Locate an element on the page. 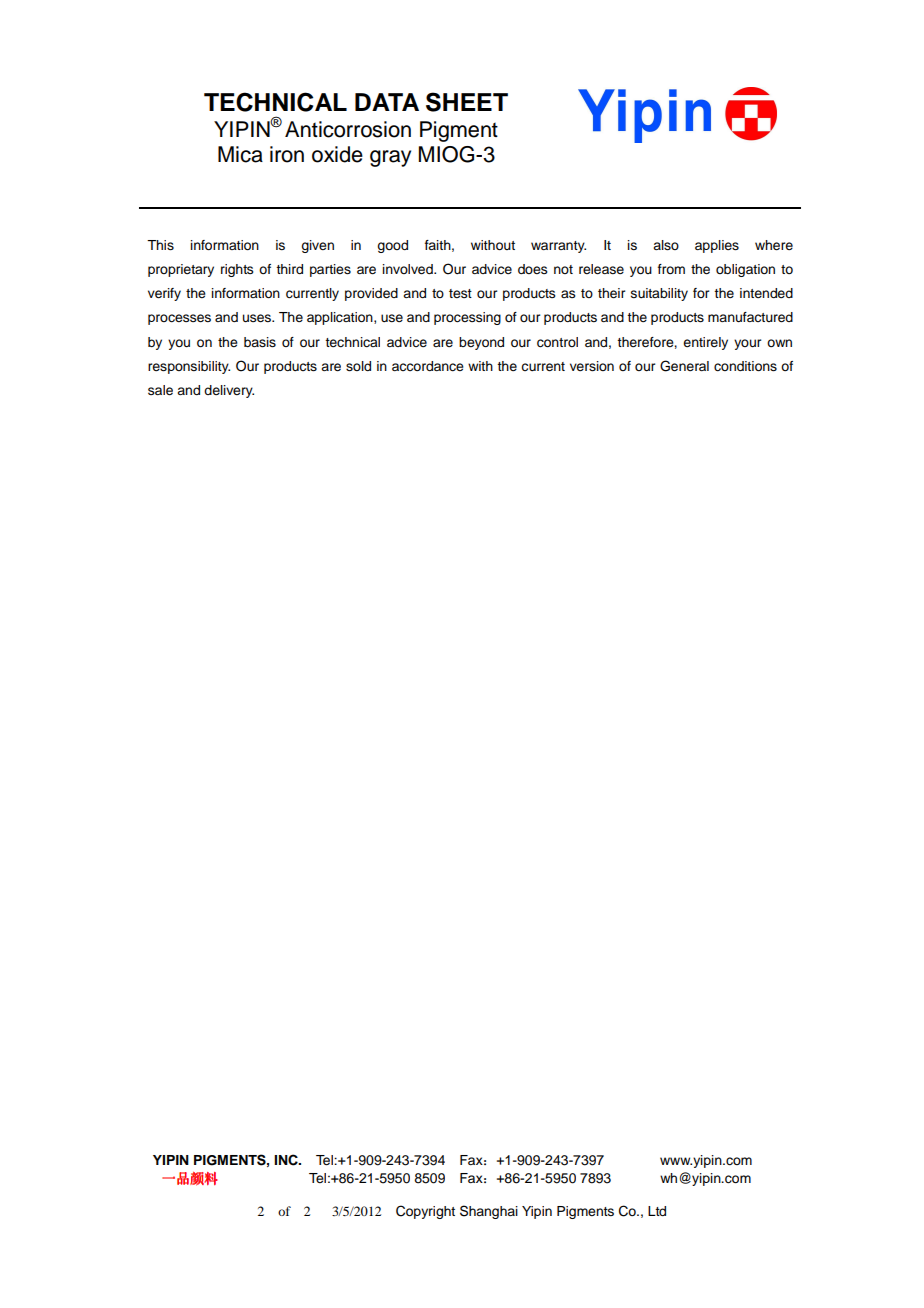 This document has height=1308, width=924. sold is located at coordinates (358, 366).
